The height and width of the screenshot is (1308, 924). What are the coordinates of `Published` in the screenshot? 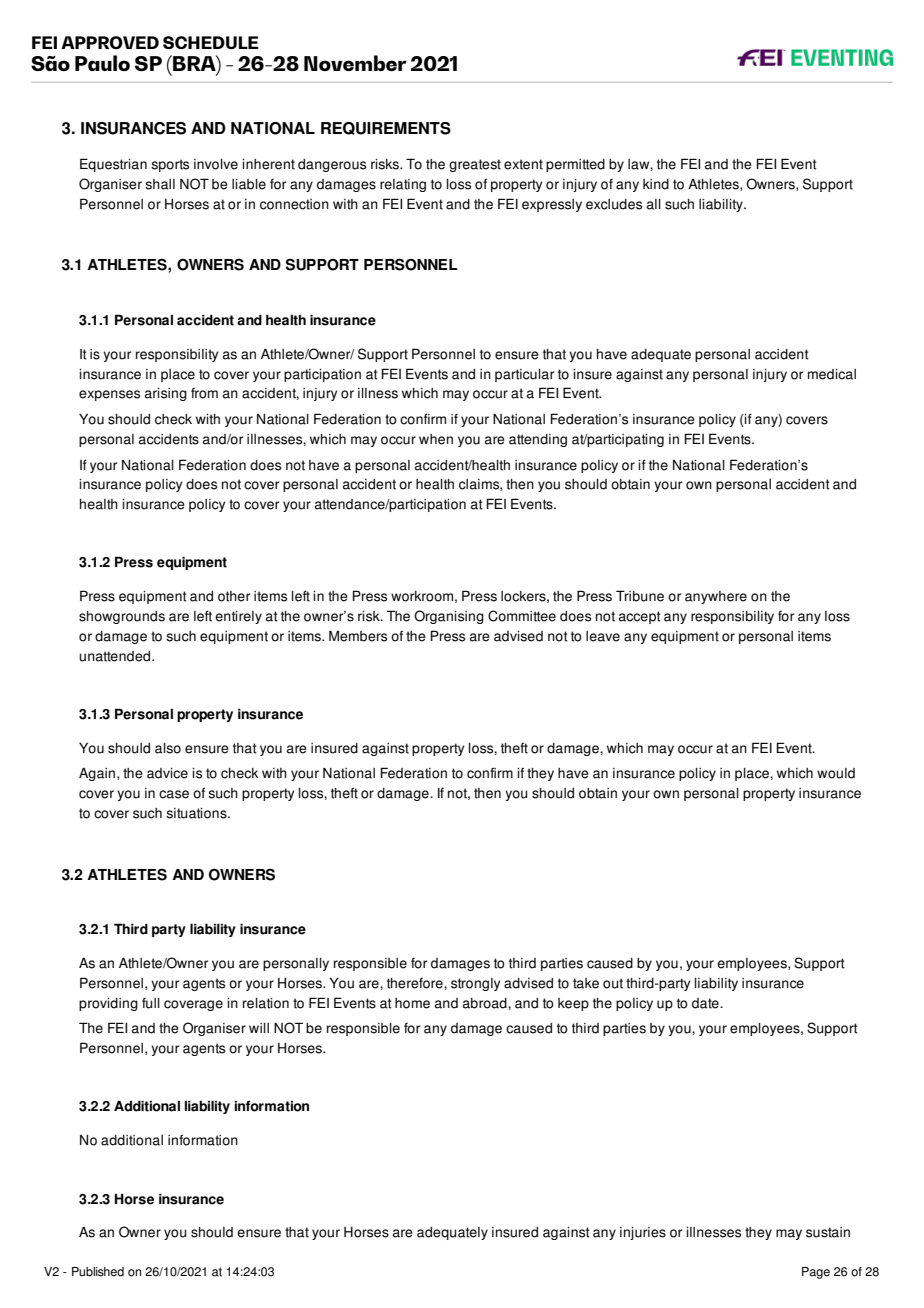 It's located at (98, 1272).
